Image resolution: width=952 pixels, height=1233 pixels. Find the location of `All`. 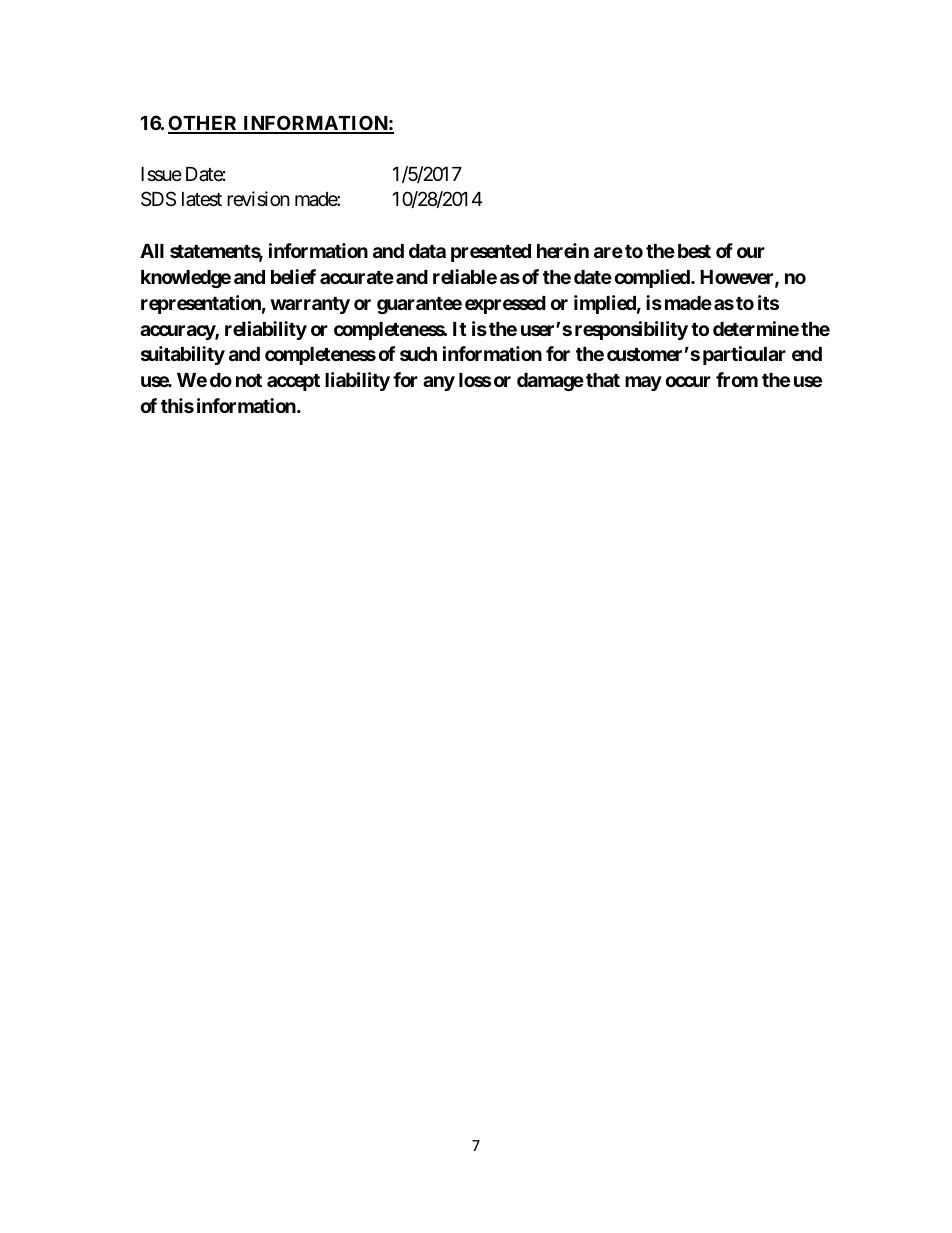

All is located at coordinates (152, 251).
